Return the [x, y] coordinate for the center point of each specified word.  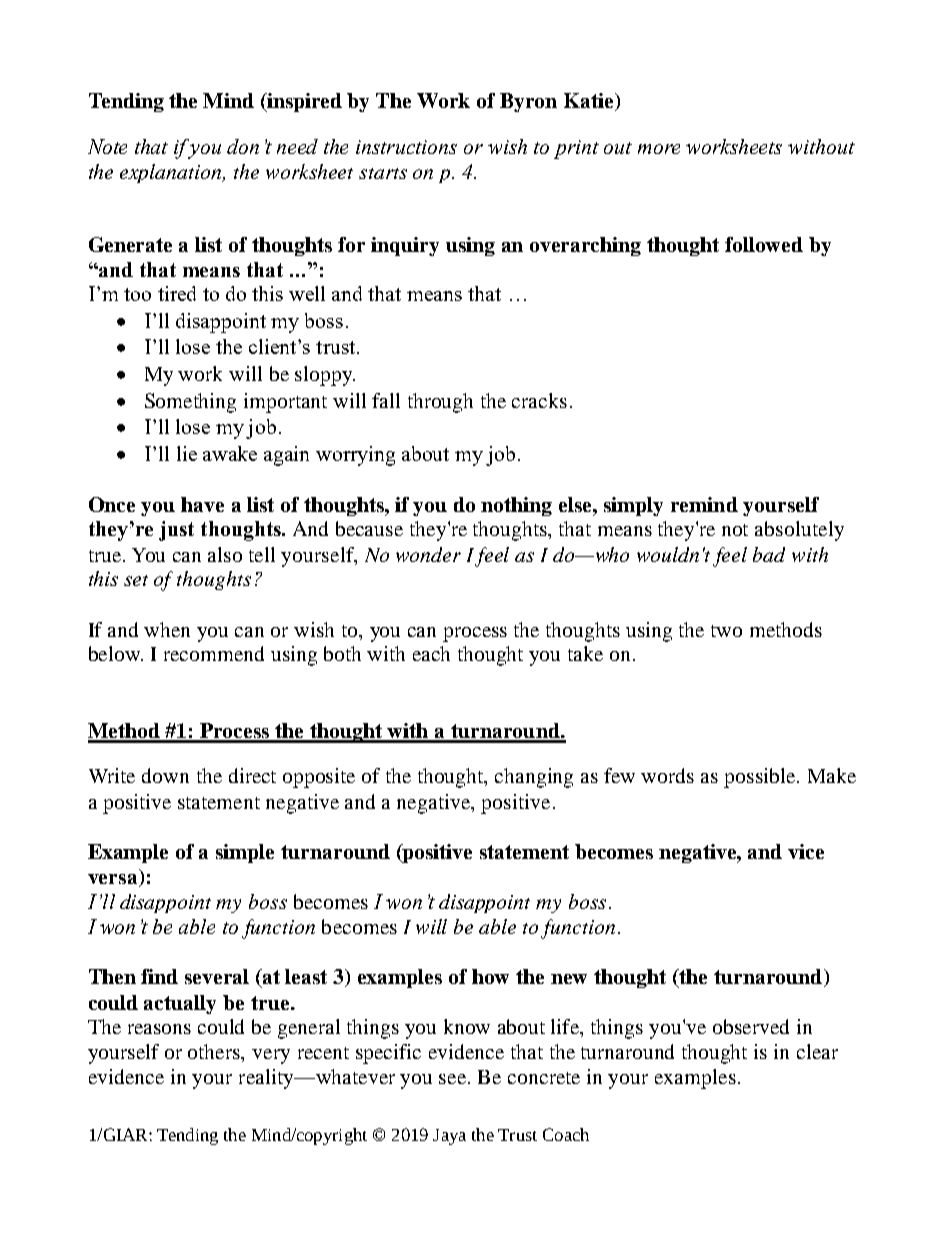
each [431, 653]
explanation [172, 173]
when [167, 629]
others [215, 1053]
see [454, 1079]
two [726, 631]
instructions [406, 147]
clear [817, 1051]
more [659, 149]
